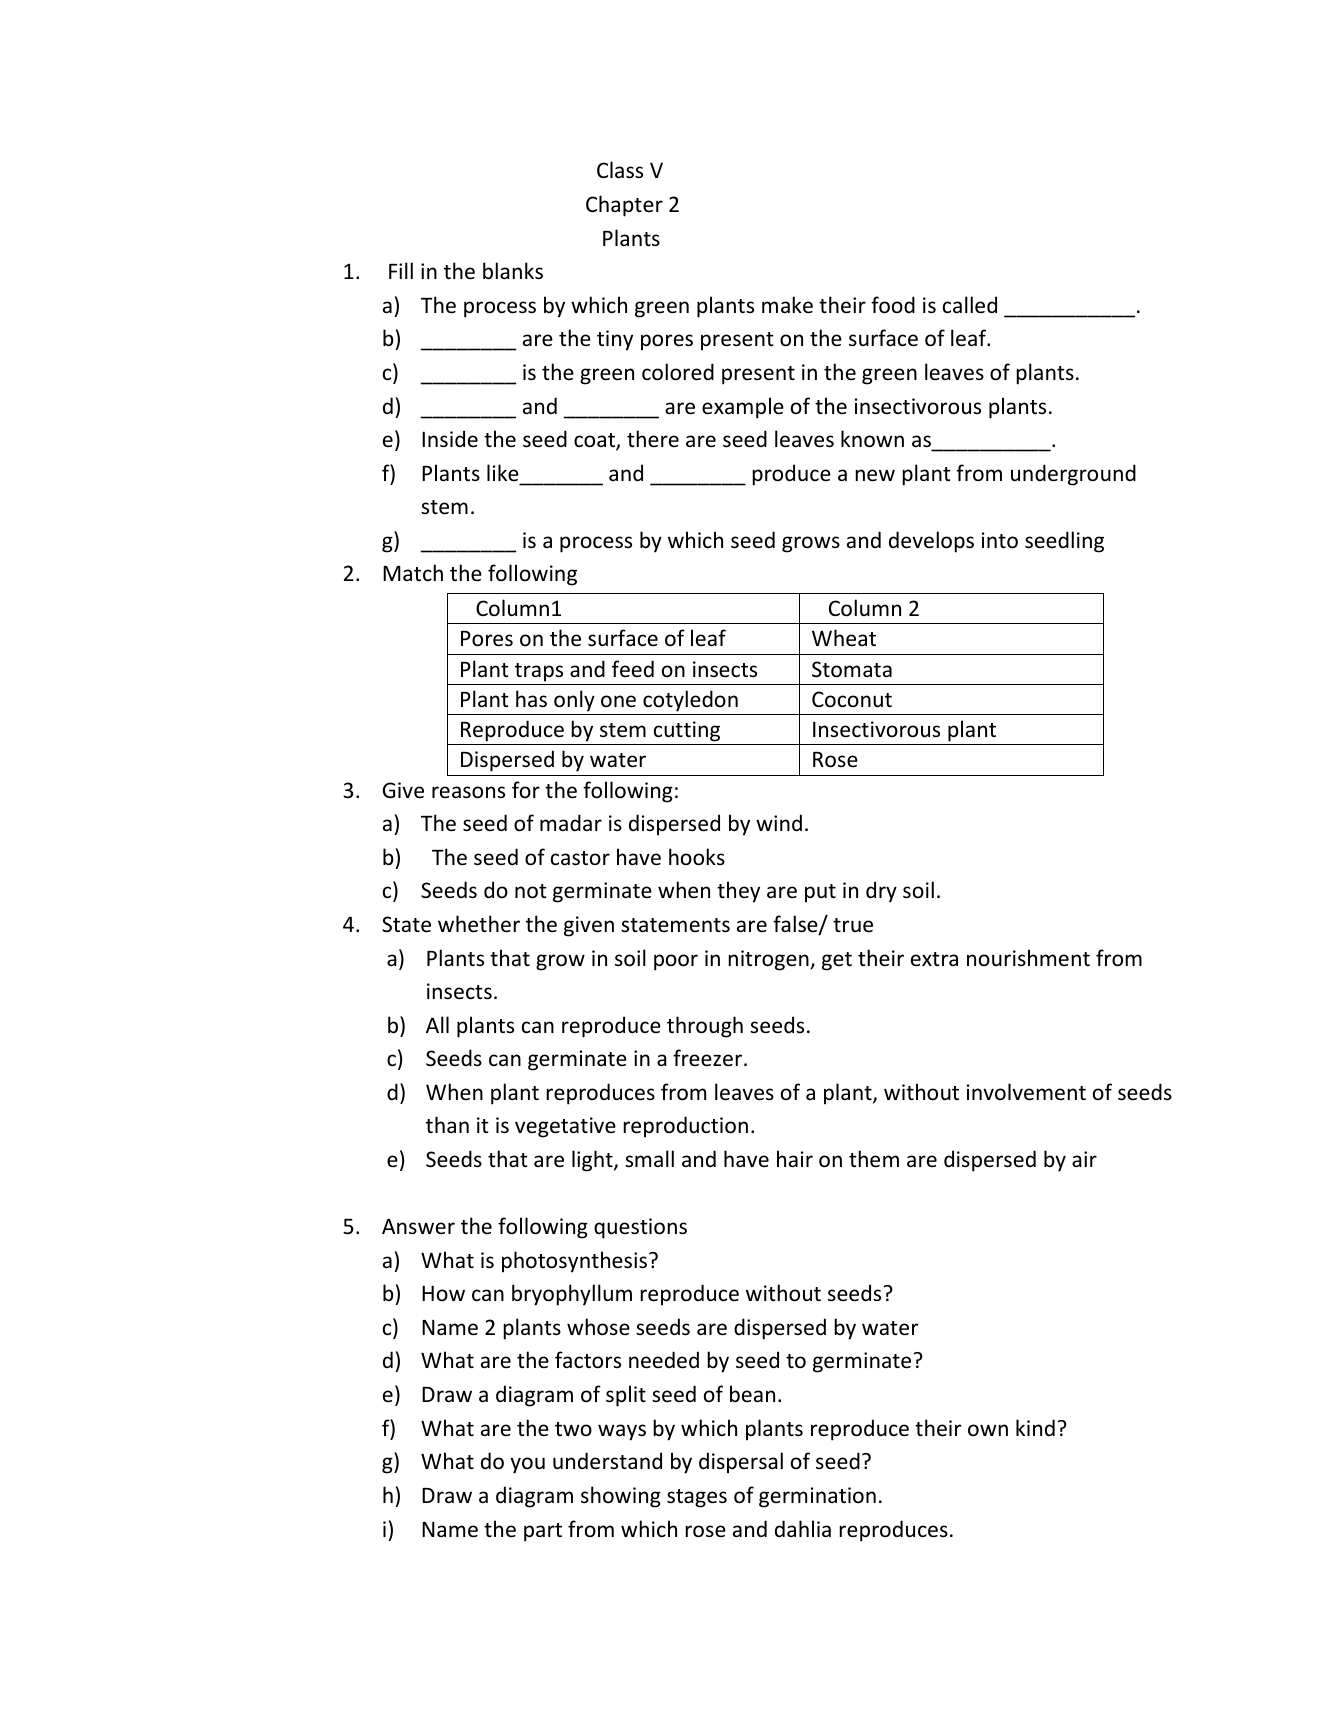  I want to click on example, so click(743, 408).
